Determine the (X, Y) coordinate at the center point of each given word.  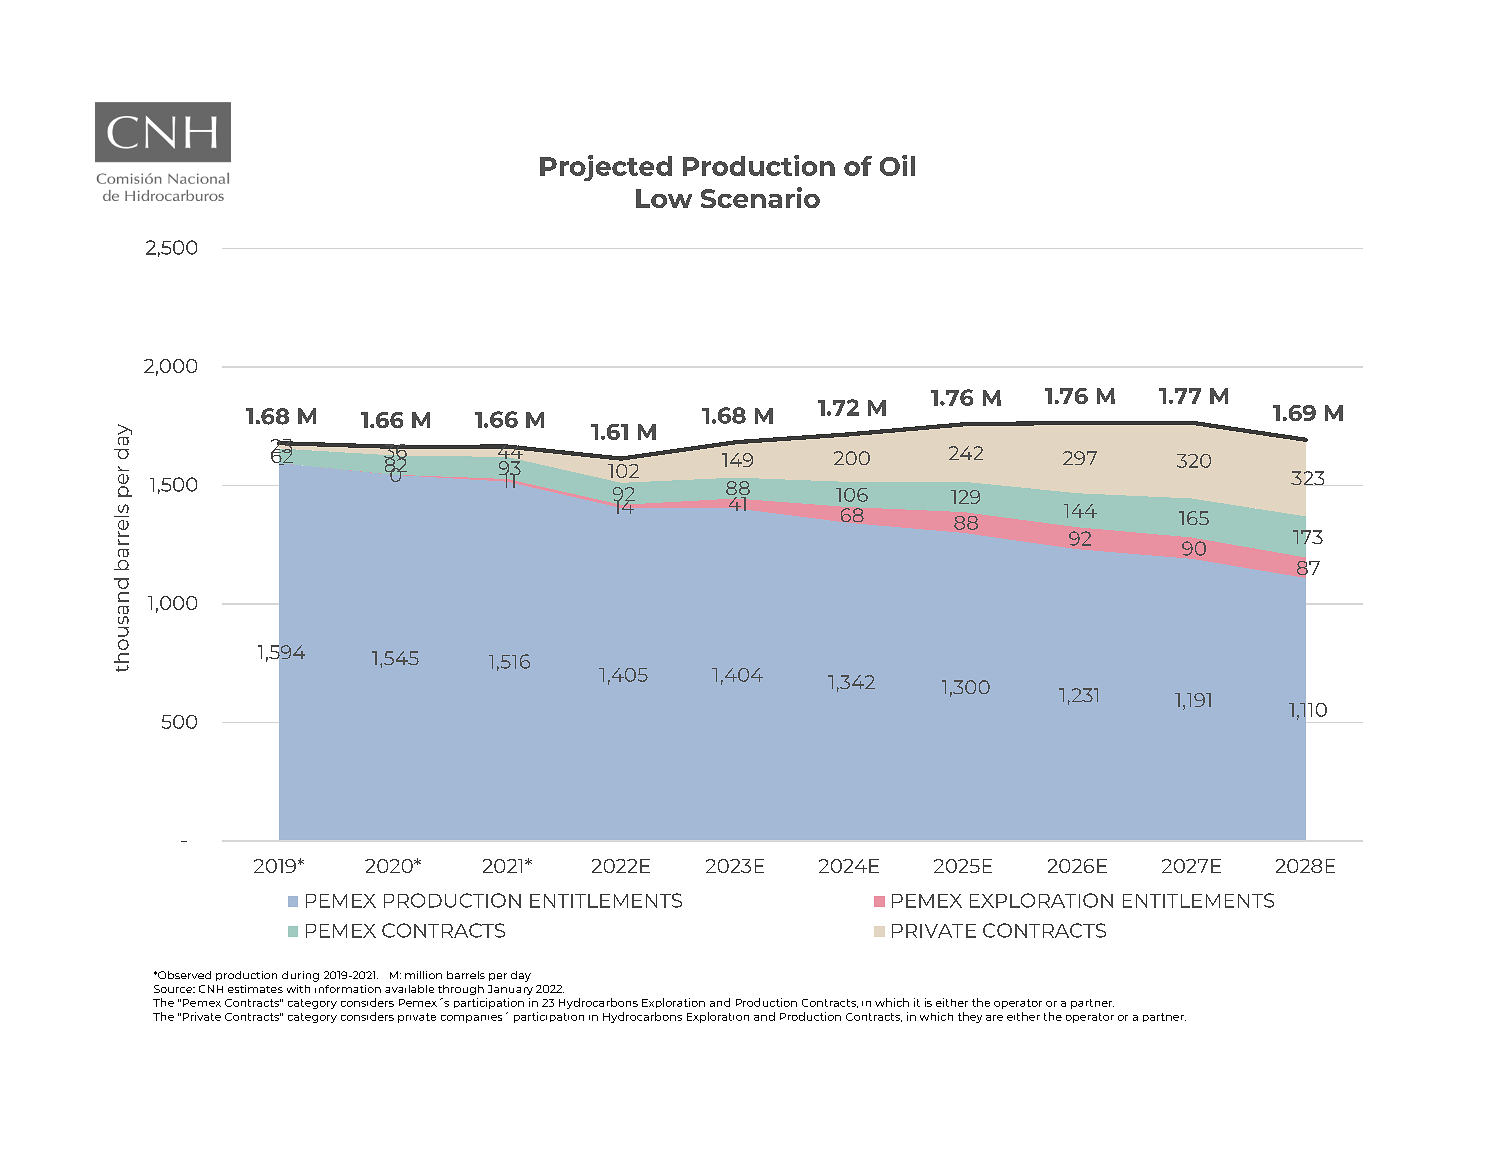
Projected (606, 168)
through (461, 990)
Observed (183, 975)
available (409, 989)
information (348, 989)
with (298, 989)
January (510, 990)
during (300, 976)
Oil (897, 165)
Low (664, 198)
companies (471, 1019)
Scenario (760, 197)
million (423, 975)
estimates (255, 989)
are (994, 1018)
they (970, 1017)
